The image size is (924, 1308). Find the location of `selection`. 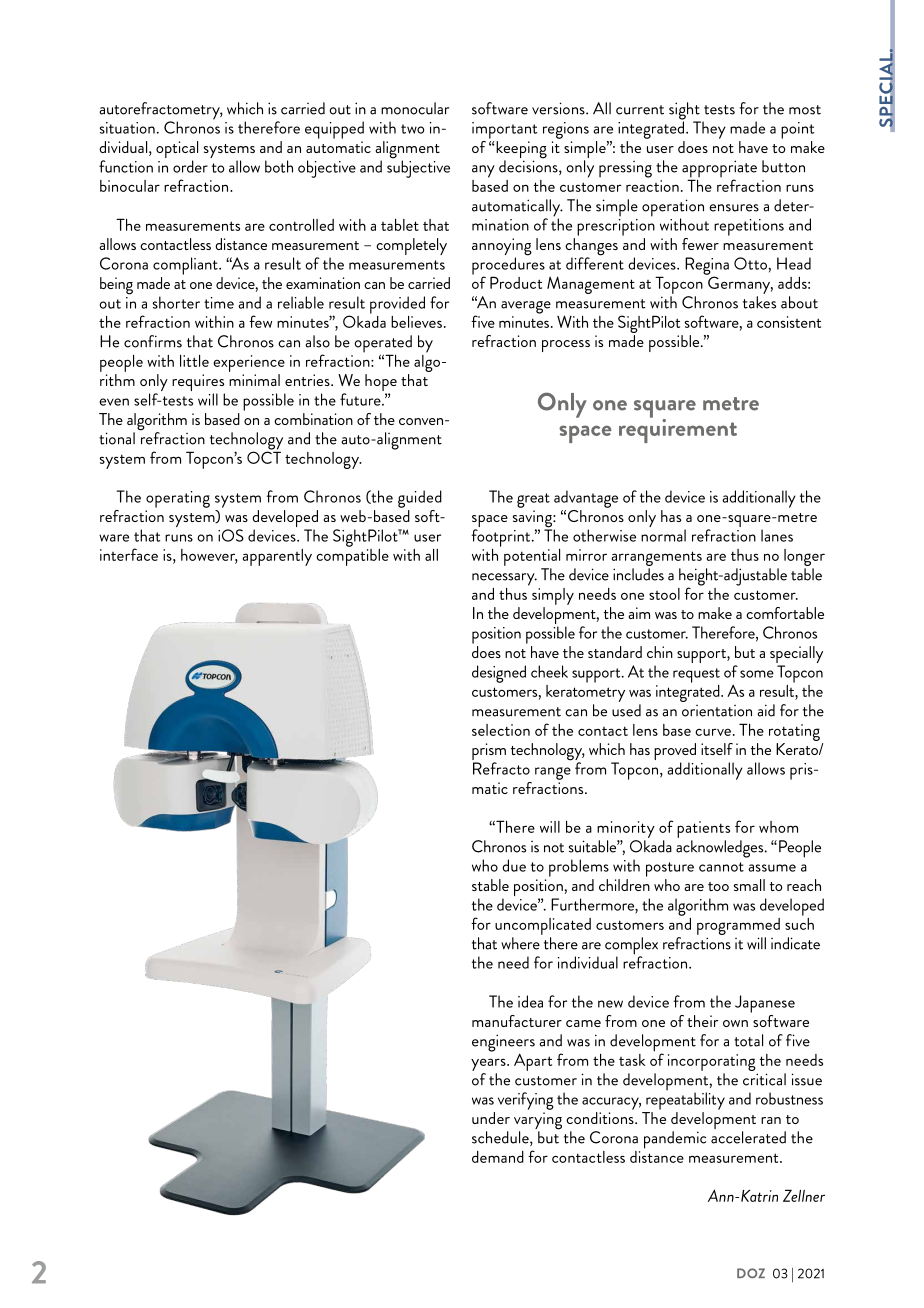

selection is located at coordinates (501, 730).
